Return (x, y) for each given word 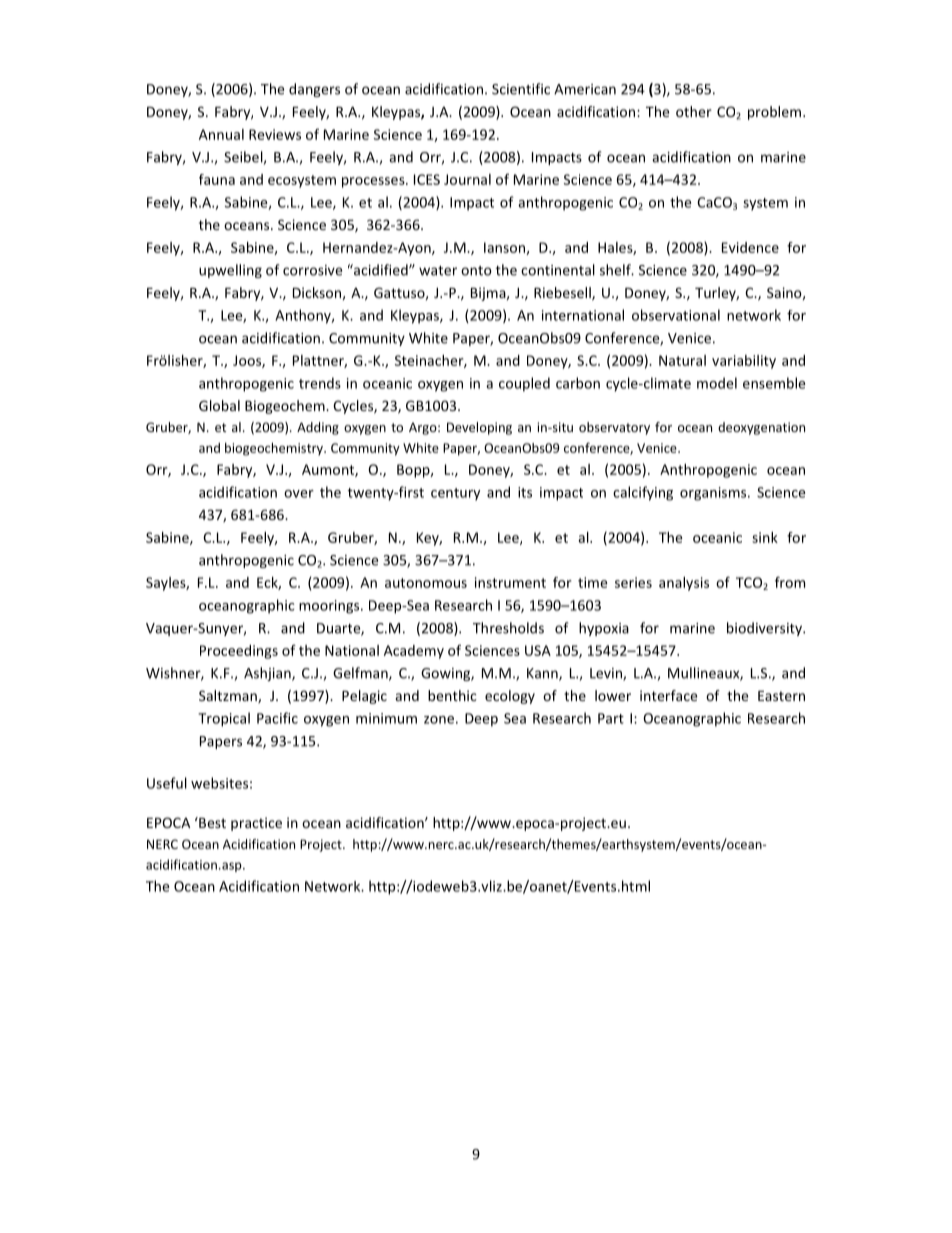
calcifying (643, 493)
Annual (221, 134)
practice (256, 824)
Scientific (521, 89)
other (694, 111)
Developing (479, 428)
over (299, 494)
